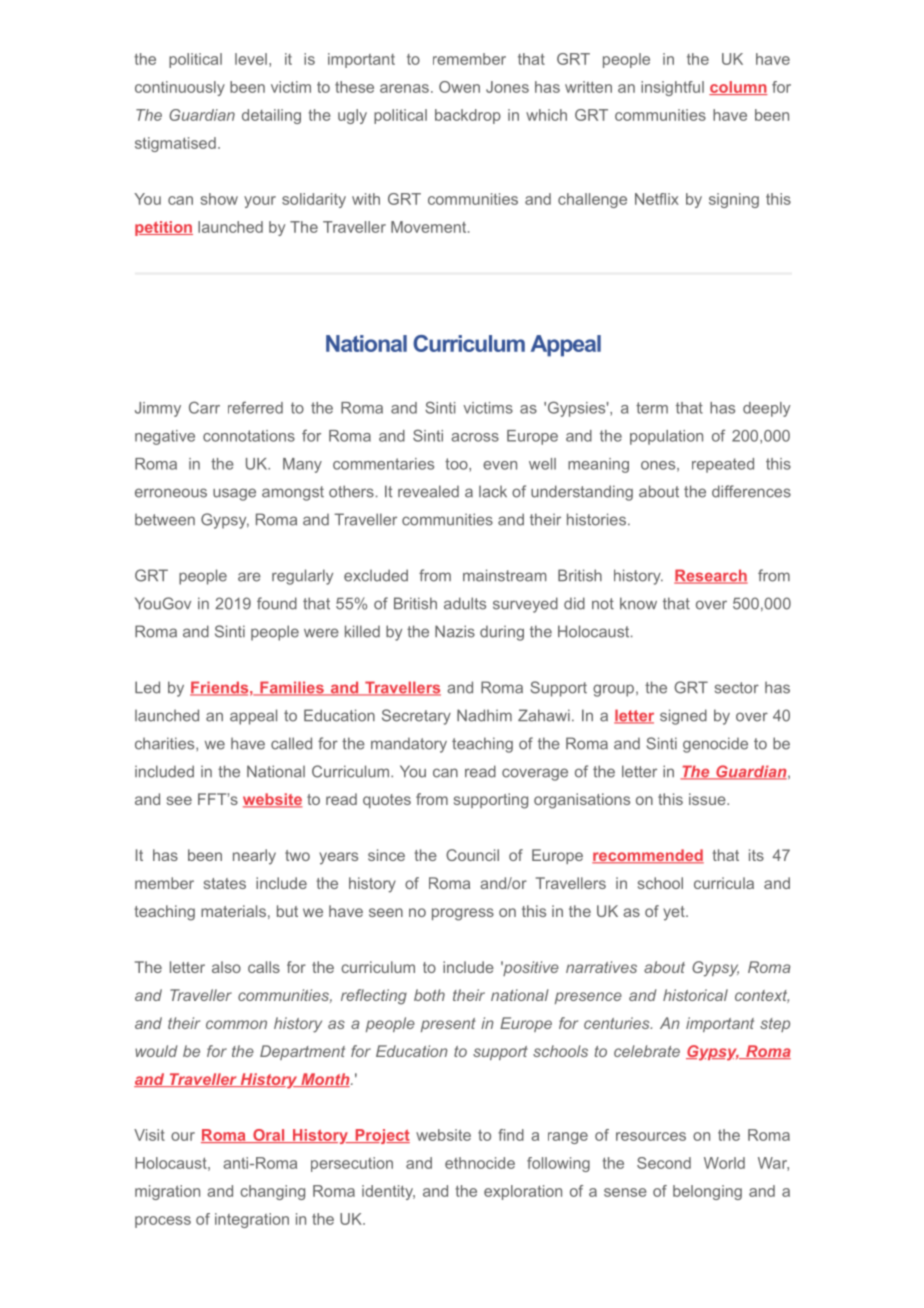 The width and height of the page is (924, 1308). Describe the element at coordinates (707, 1192) in the page. I see `belonging` at that location.
